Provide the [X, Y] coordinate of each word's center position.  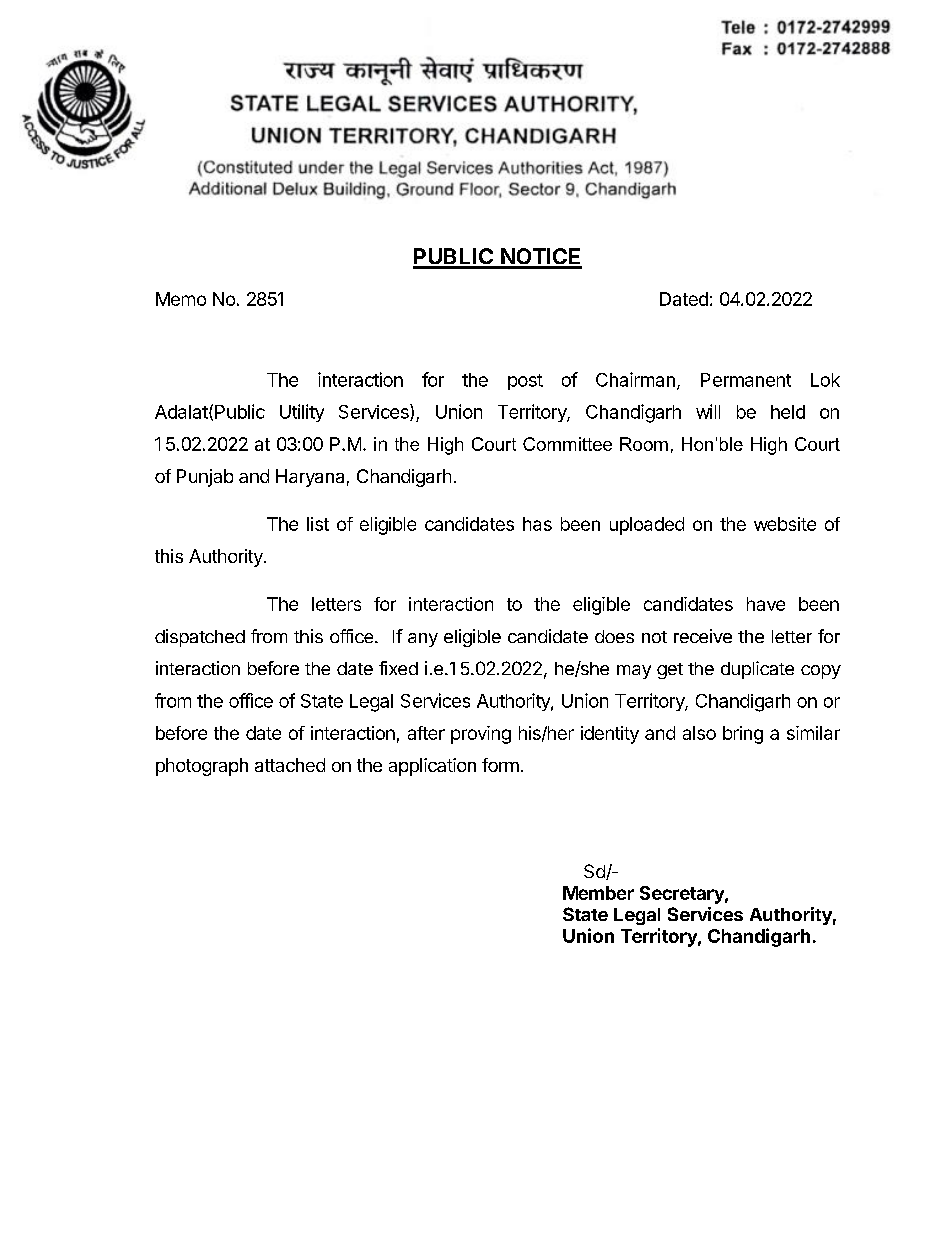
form [500, 765]
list [318, 524]
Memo [181, 299]
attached [290, 765]
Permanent [746, 380]
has [537, 524]
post [525, 382]
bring [743, 735]
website [785, 524]
